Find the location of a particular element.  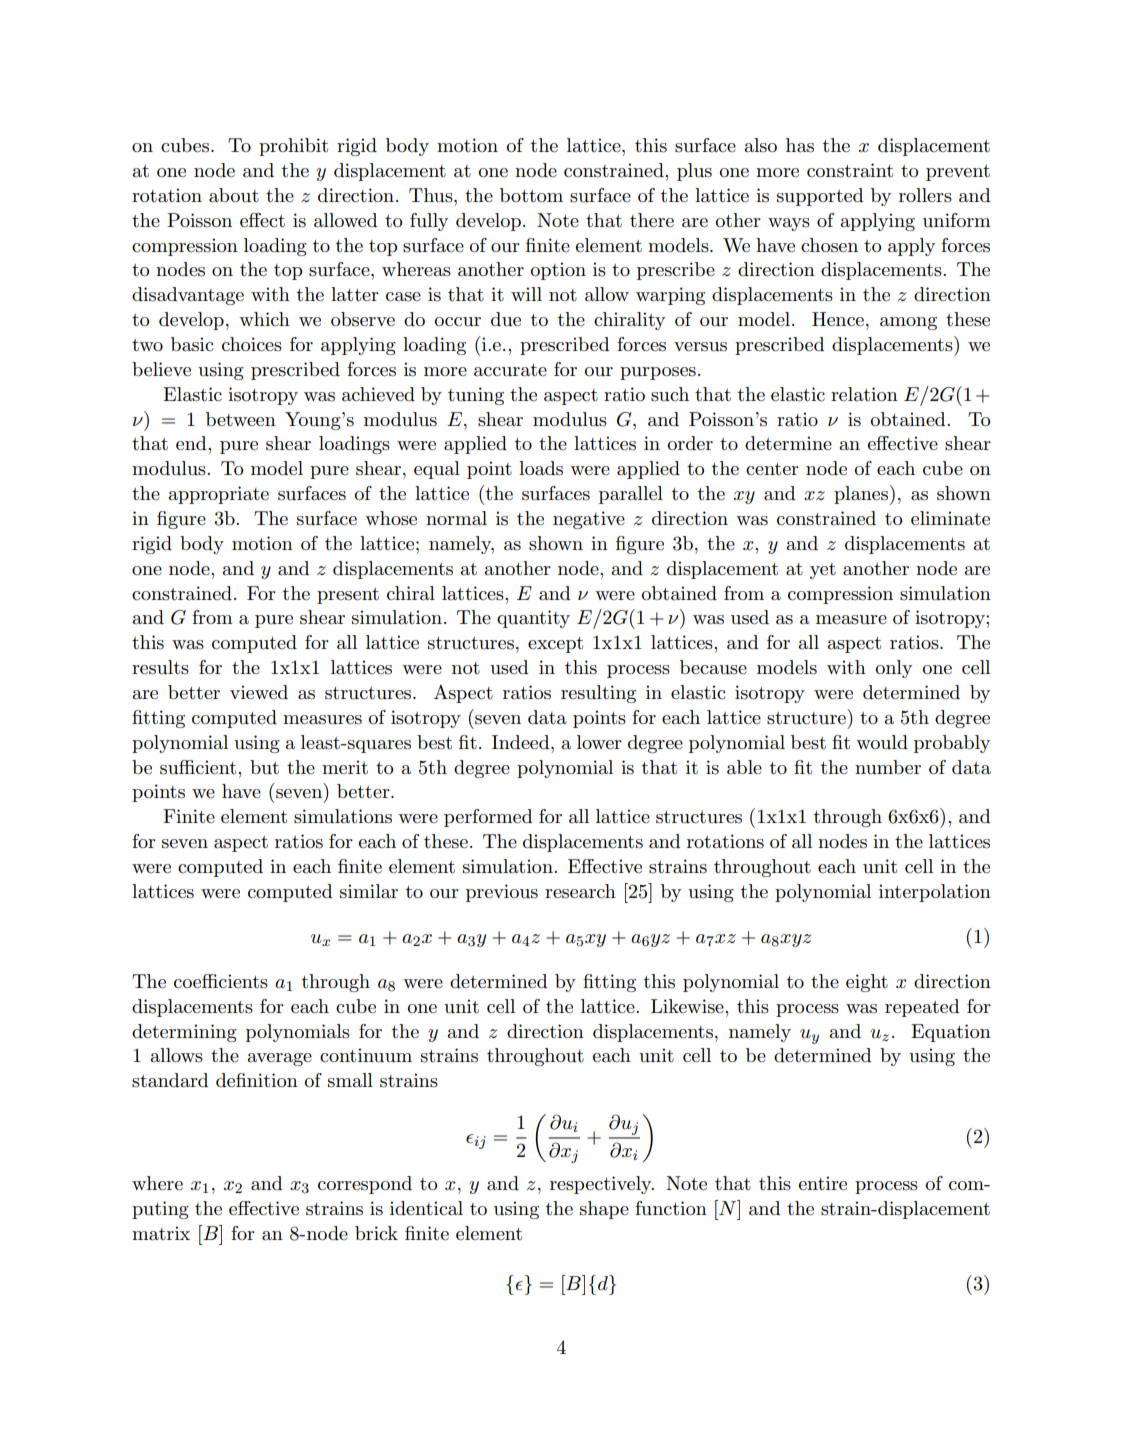

viewed is located at coordinates (259, 692).
